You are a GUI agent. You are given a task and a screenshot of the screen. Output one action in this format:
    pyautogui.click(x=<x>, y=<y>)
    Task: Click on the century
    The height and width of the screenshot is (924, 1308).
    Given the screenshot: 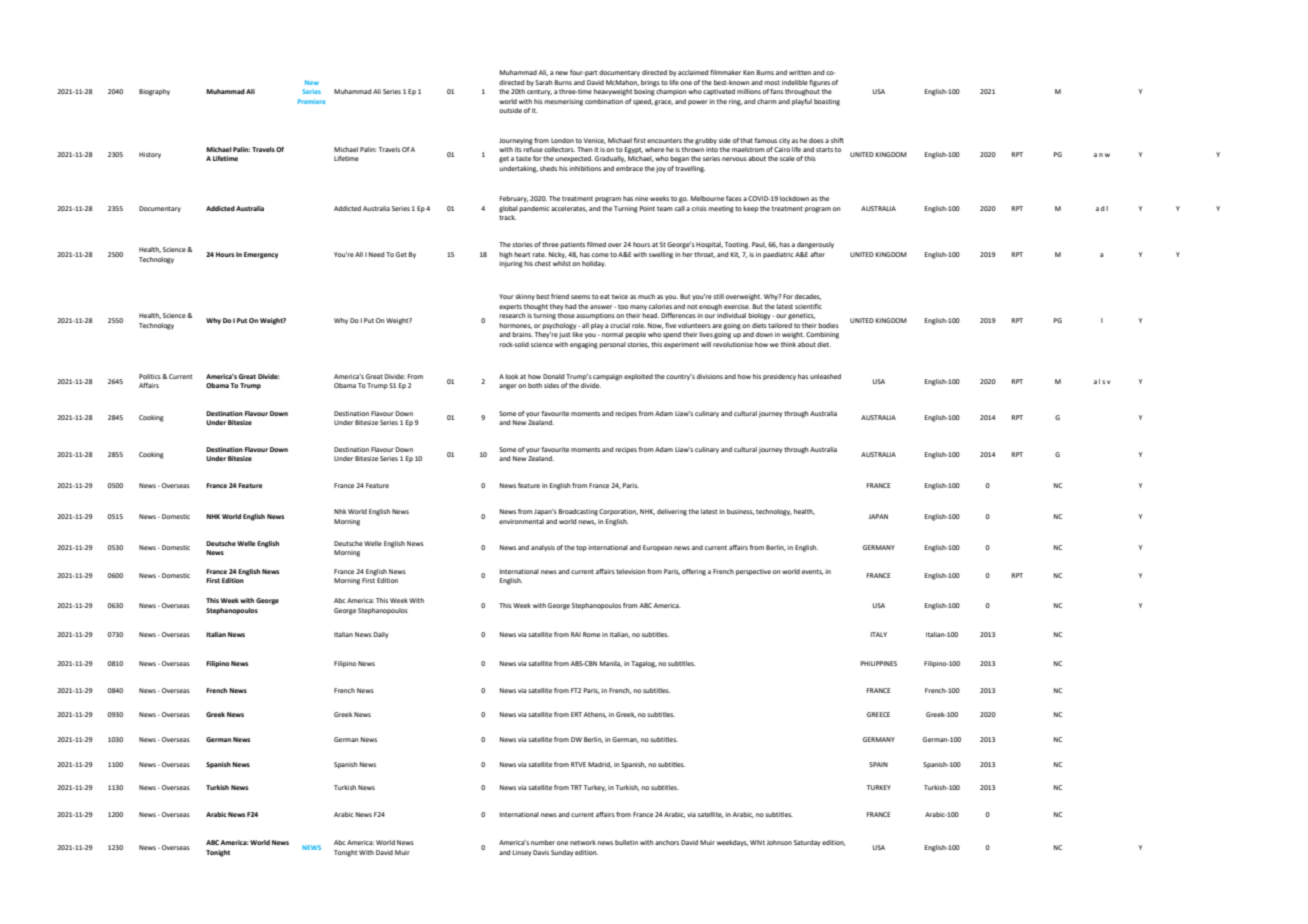 What is the action you would take?
    pyautogui.click(x=539, y=92)
